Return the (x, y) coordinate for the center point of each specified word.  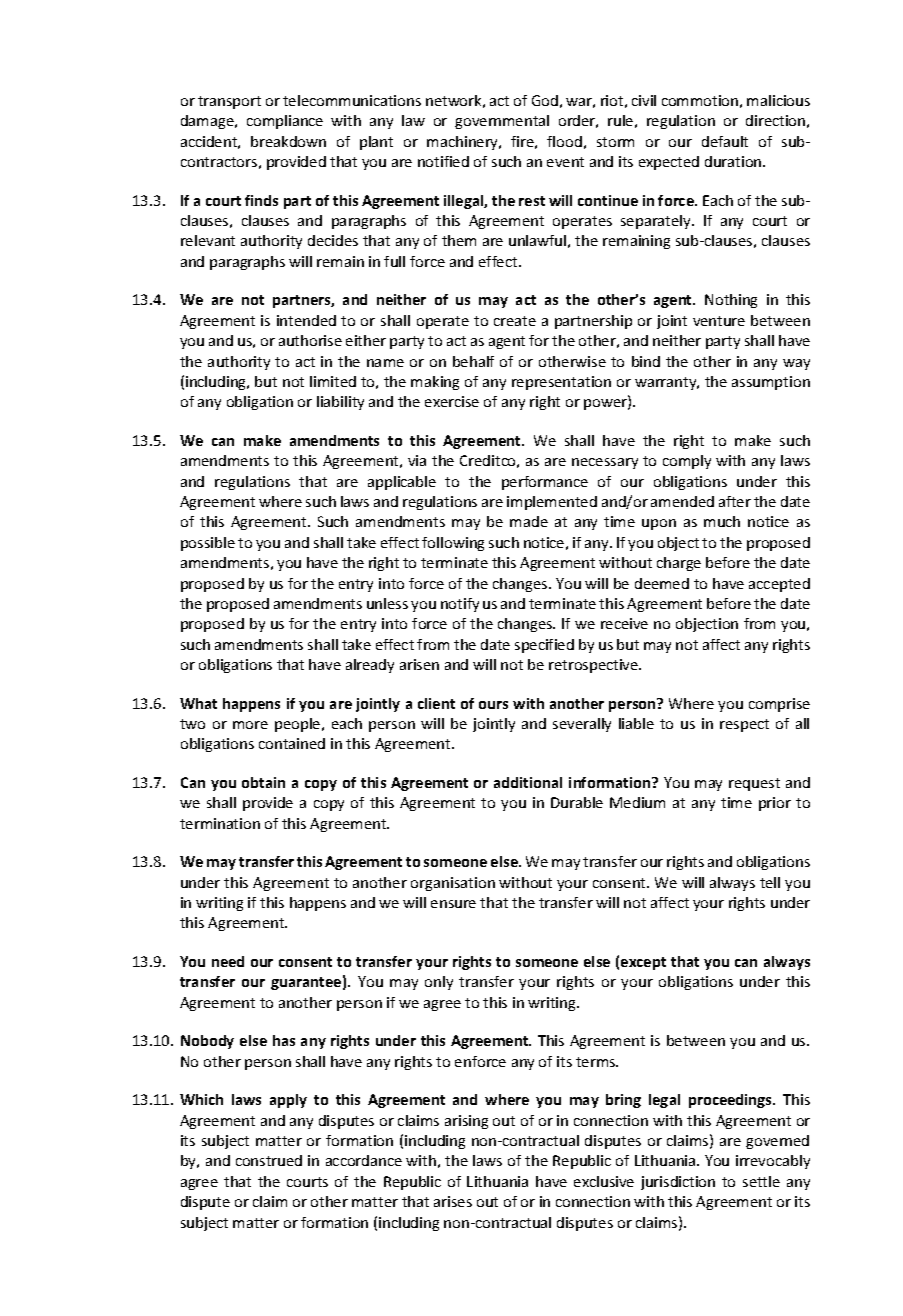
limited (333, 381)
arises (453, 1201)
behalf (473, 361)
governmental (502, 122)
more (250, 725)
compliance (285, 122)
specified (544, 646)
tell (770, 882)
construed (269, 1160)
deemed (662, 583)
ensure (453, 904)
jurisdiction (678, 1183)
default (725, 141)
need (228, 961)
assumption (771, 383)
